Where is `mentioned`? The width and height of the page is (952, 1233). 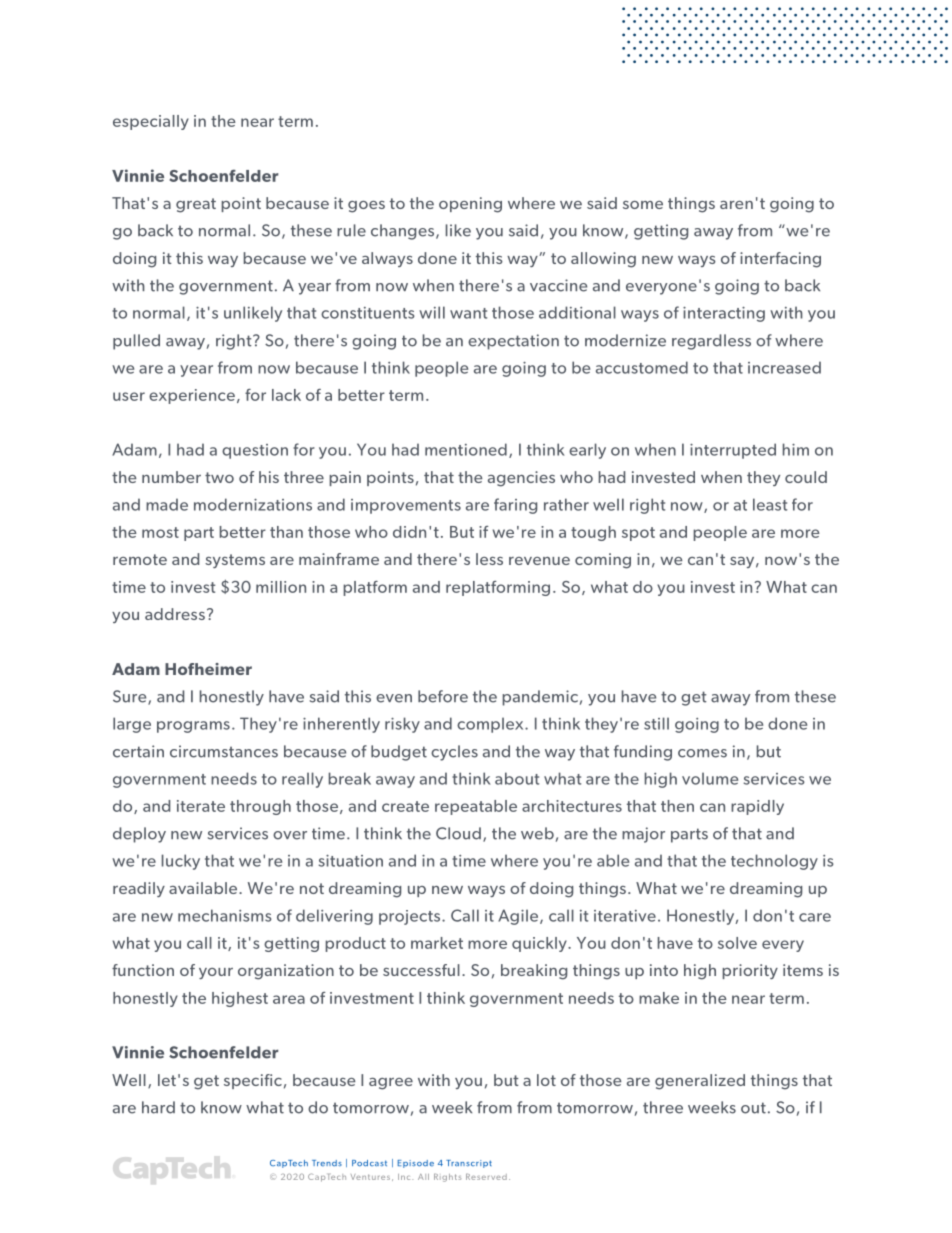 mentioned is located at coordinates (466, 449).
